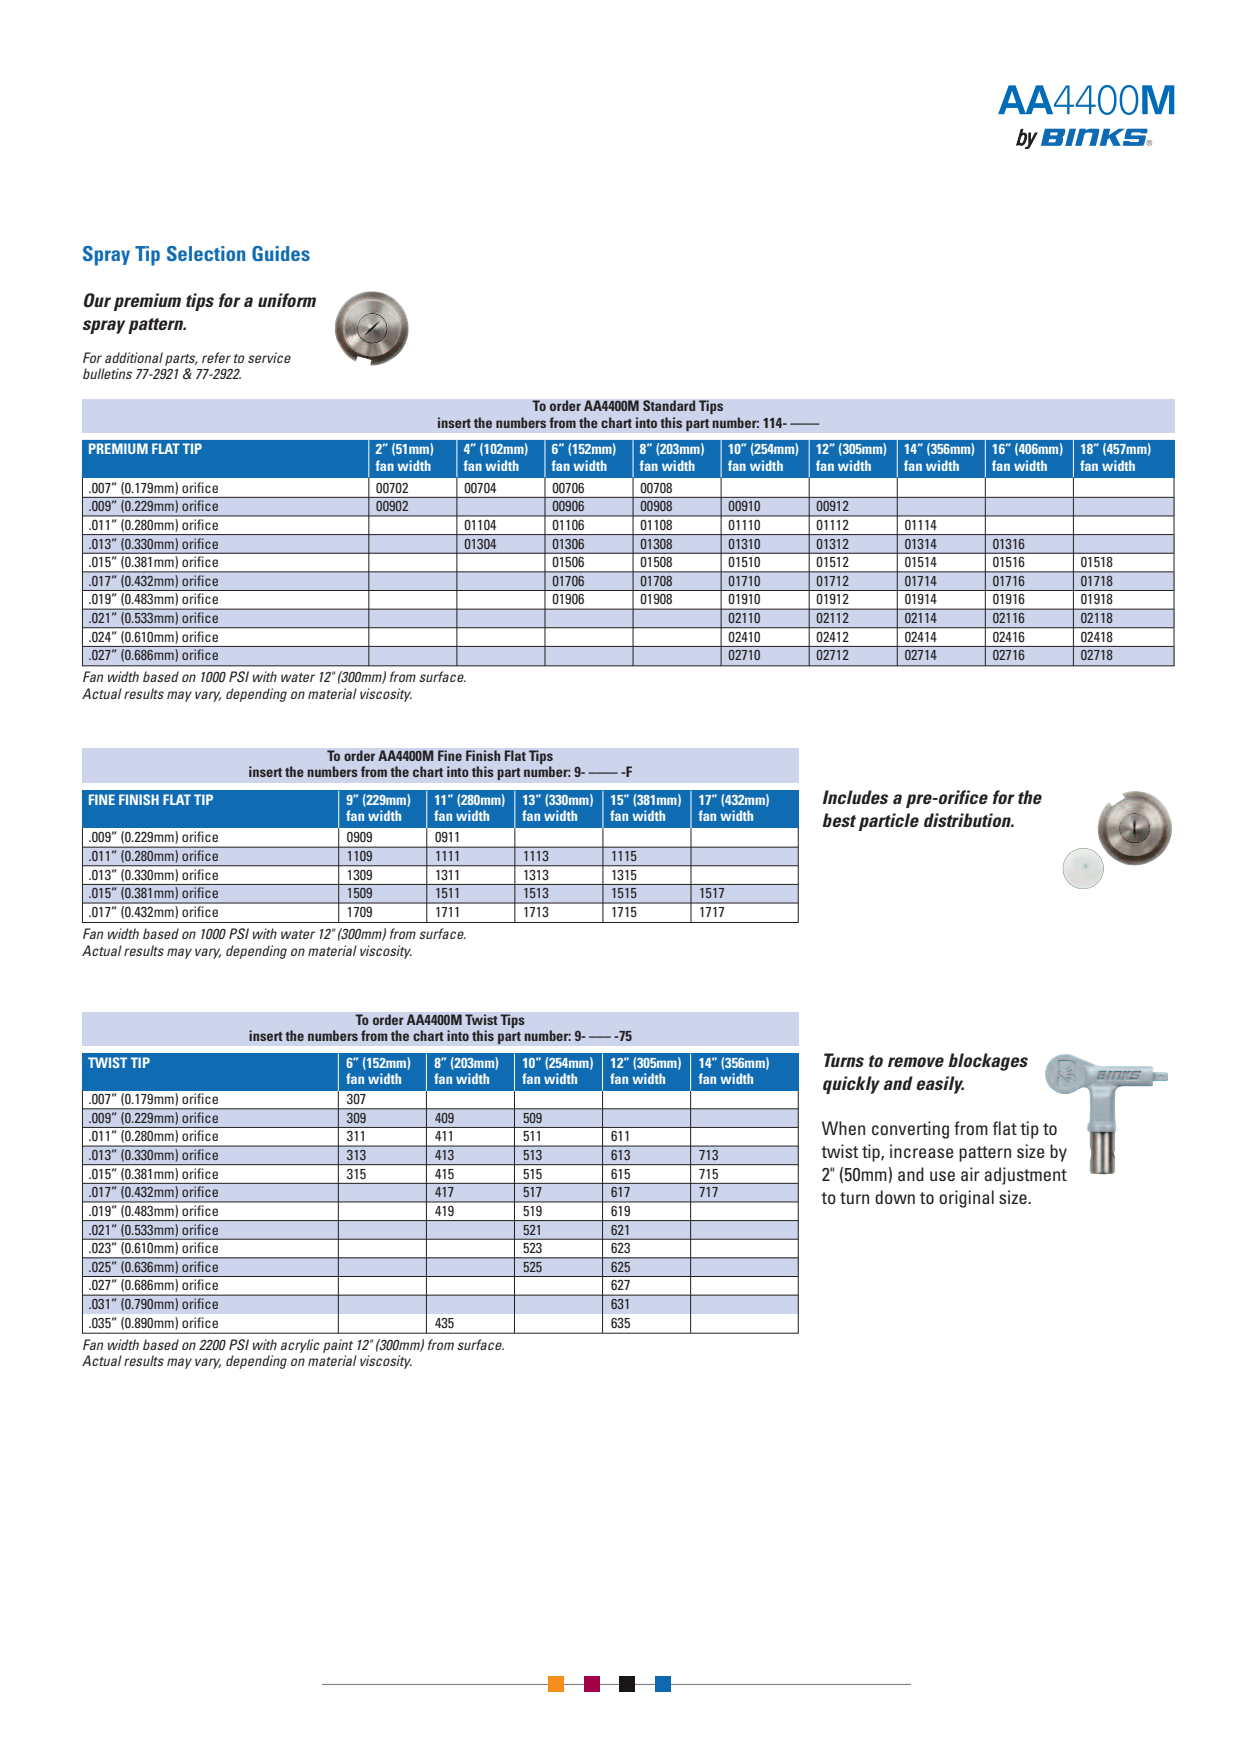 This page has height=1743, width=1233. I want to click on paint, so click(338, 1346).
